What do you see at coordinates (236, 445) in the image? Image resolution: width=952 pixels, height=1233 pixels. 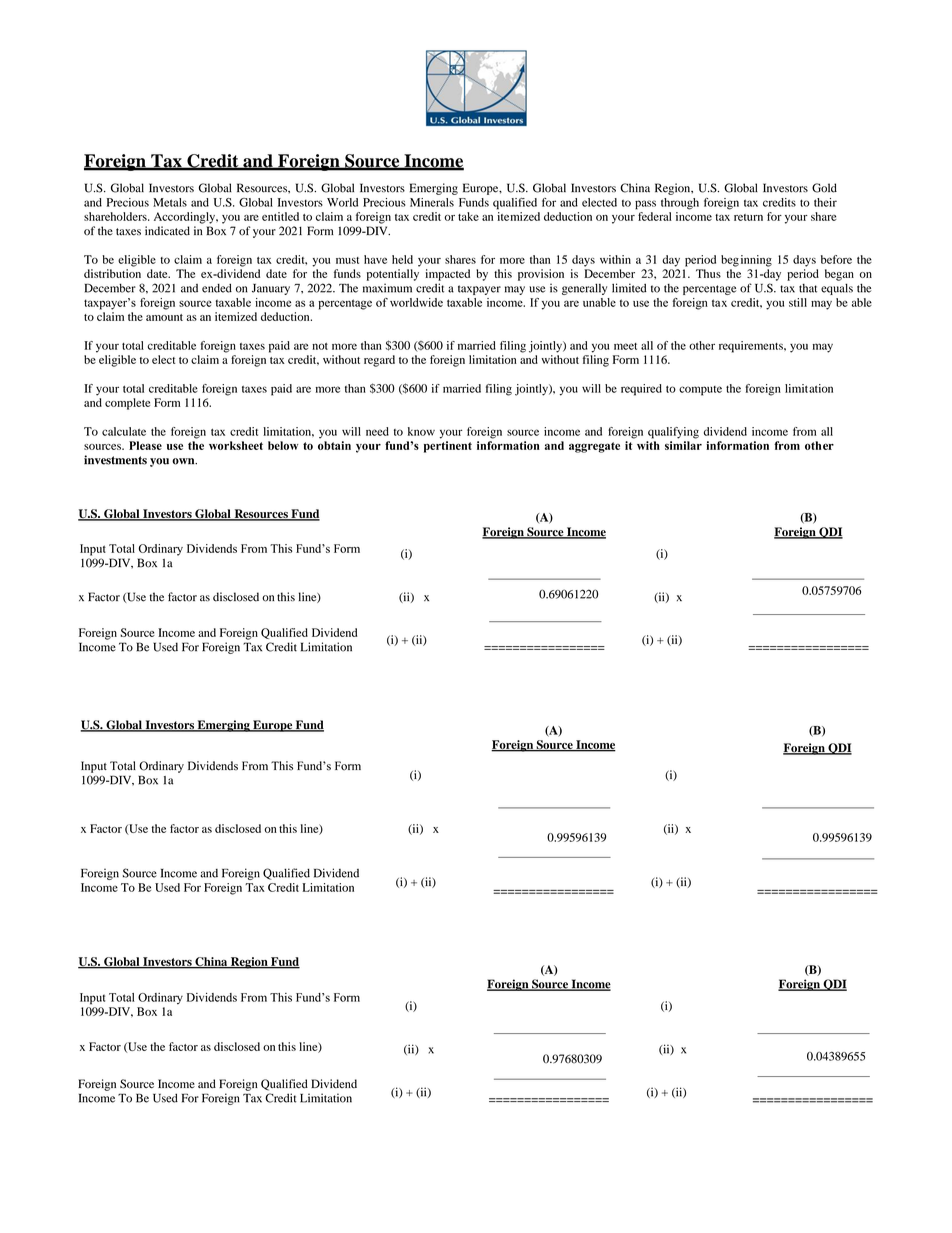 I see `worksheet` at bounding box center [236, 445].
